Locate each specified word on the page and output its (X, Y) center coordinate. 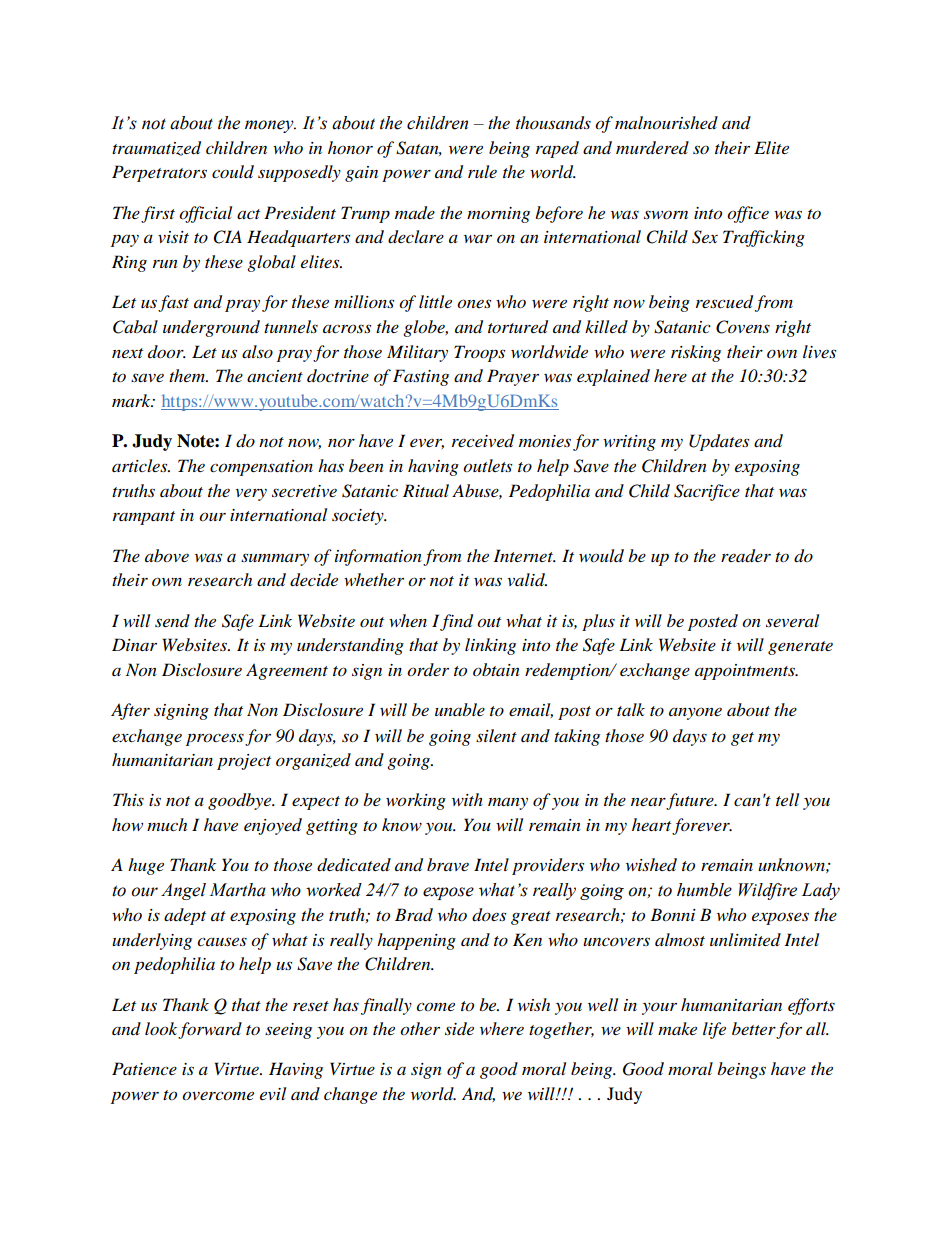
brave (448, 864)
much (167, 824)
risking (696, 353)
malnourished (666, 123)
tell (787, 799)
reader (746, 556)
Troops (479, 353)
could (233, 172)
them (188, 375)
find (456, 622)
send (172, 620)
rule (482, 171)
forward (210, 1030)
